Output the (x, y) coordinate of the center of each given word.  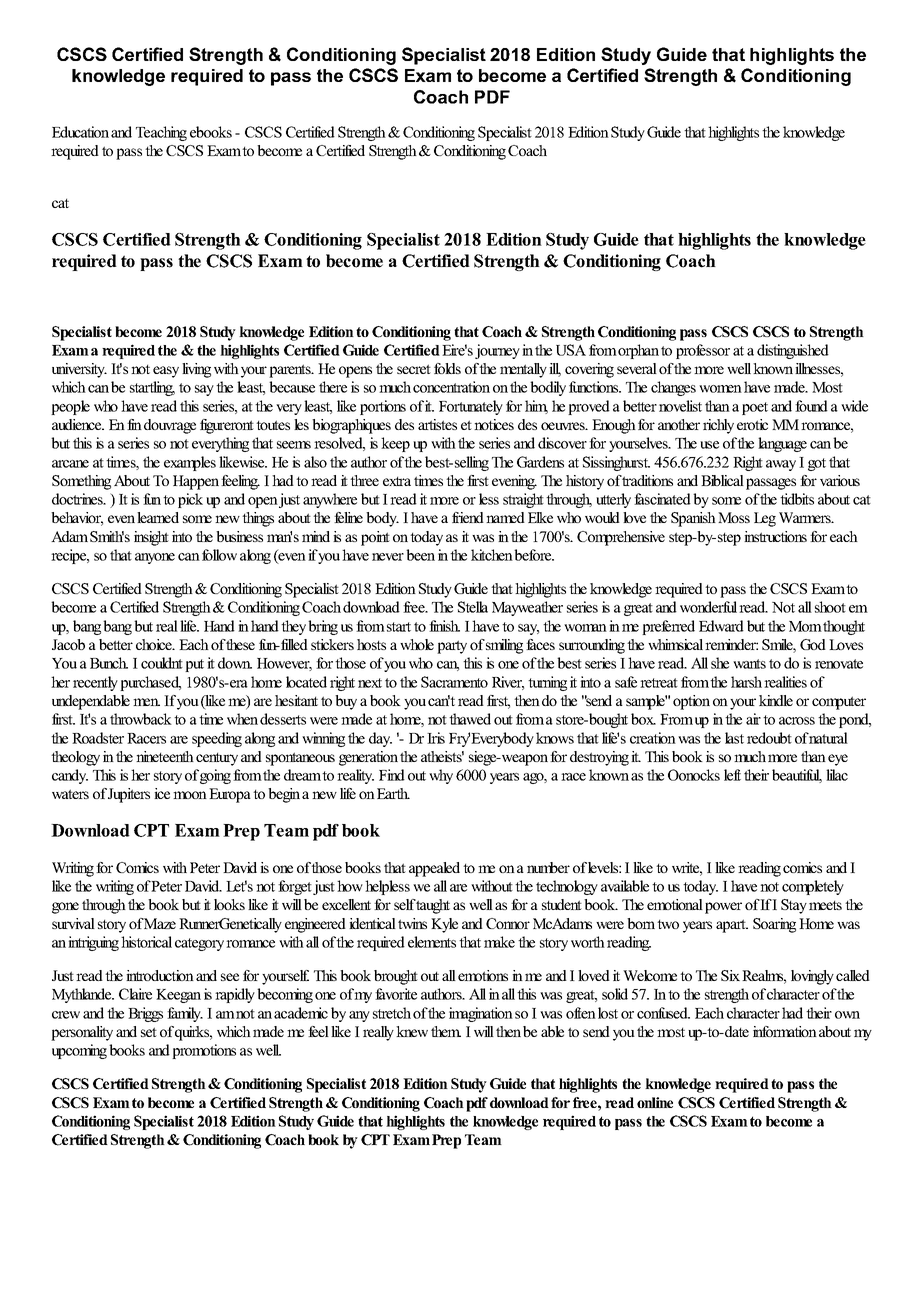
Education (80, 132)
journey (497, 351)
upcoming (79, 1051)
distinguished (793, 351)
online (655, 1102)
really (380, 1033)
